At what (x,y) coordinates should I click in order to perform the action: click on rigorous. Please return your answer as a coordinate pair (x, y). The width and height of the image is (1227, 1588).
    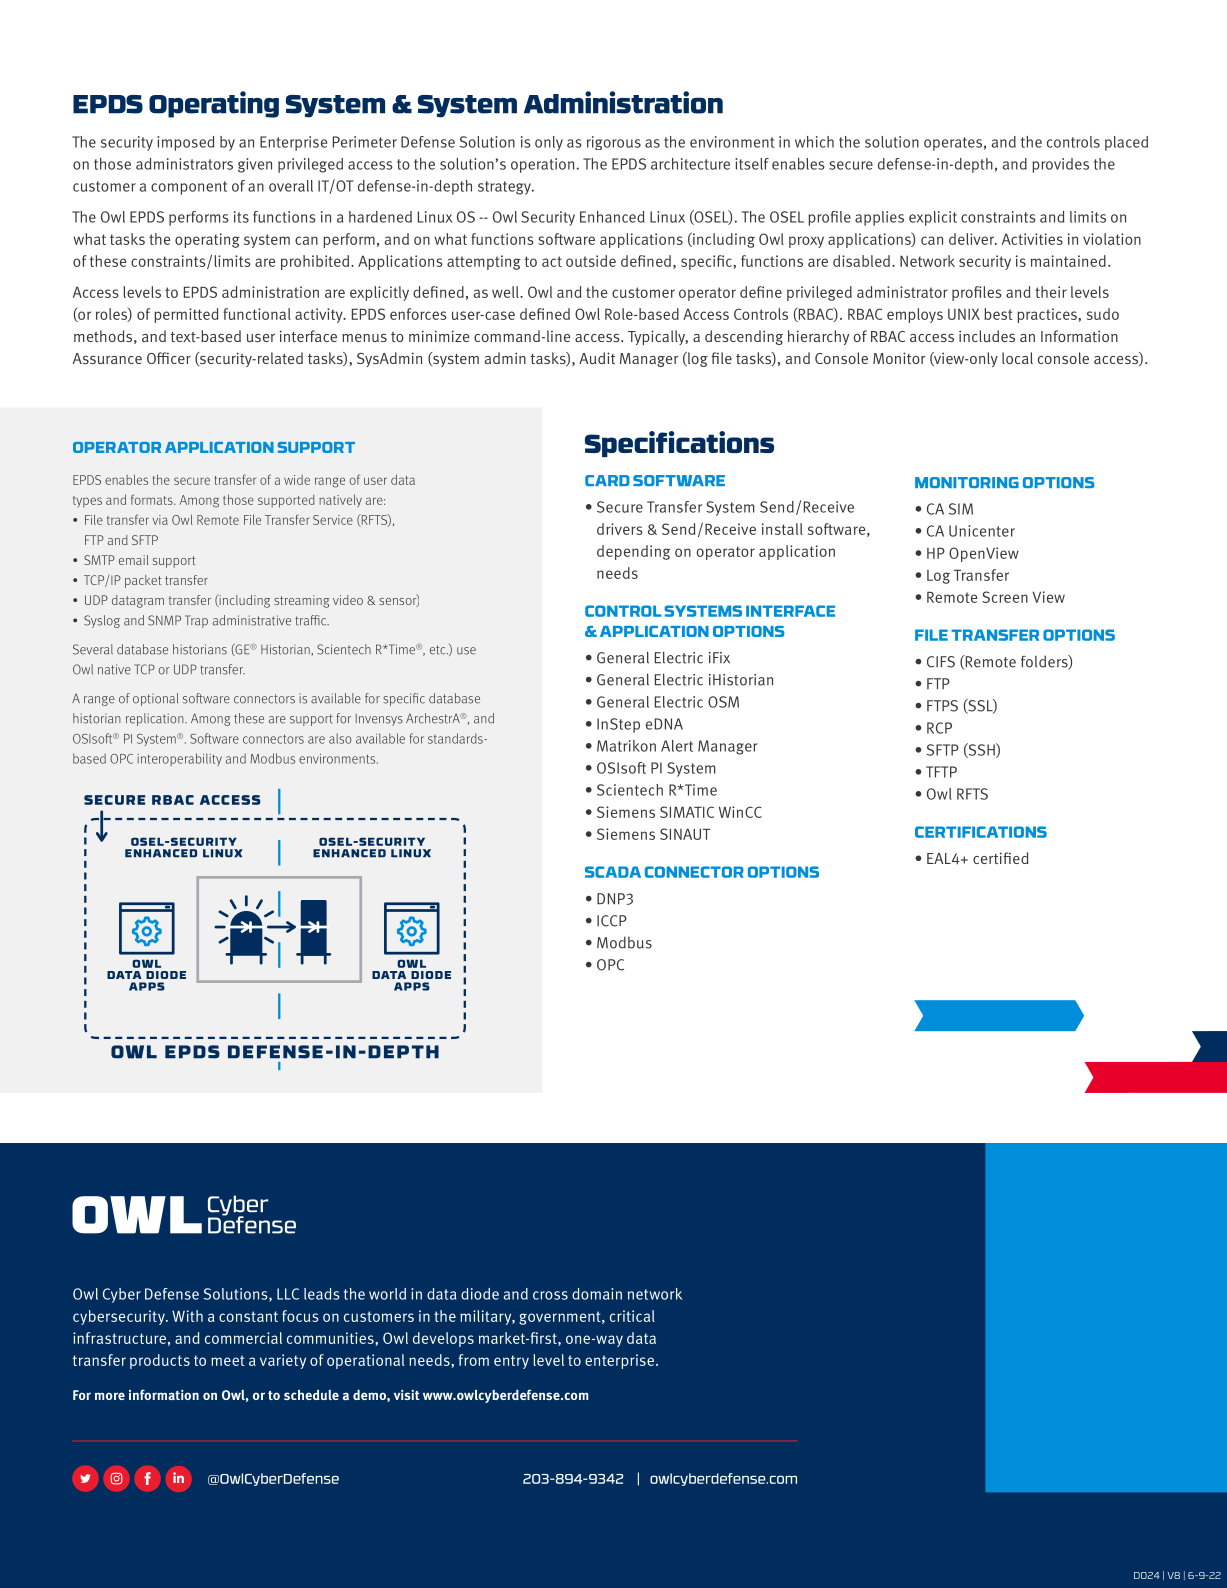
    Looking at the image, I should click on (614, 143).
